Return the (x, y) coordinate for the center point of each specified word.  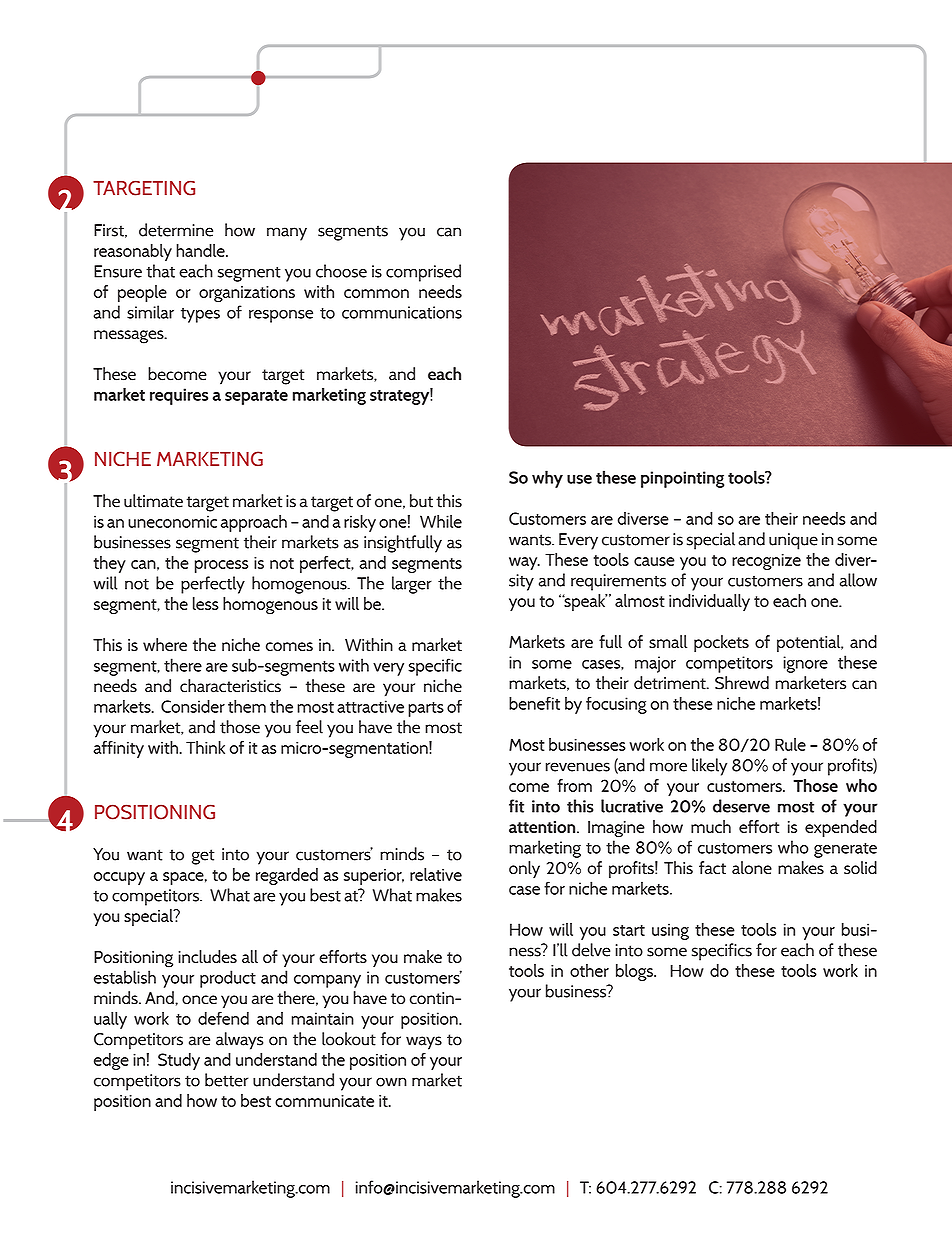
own (391, 1082)
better (226, 1080)
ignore (805, 664)
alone (752, 867)
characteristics (230, 686)
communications (402, 312)
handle (201, 250)
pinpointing (682, 479)
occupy (119, 878)
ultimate (153, 501)
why (547, 479)
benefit (534, 703)
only (524, 869)
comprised (423, 273)
